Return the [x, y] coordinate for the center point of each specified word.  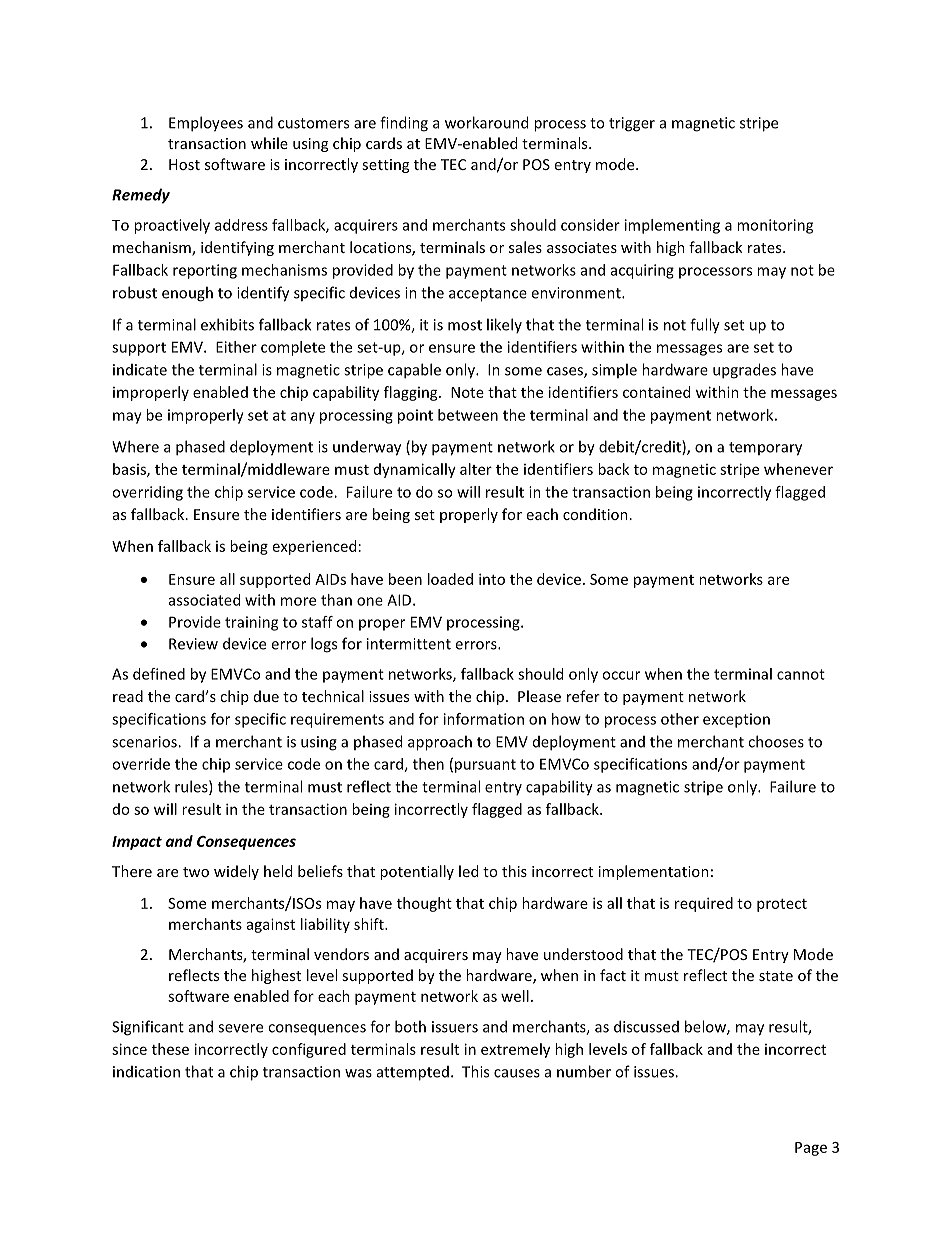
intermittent [409, 644]
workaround [486, 122]
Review [193, 644]
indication [146, 1072]
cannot [801, 674]
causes [517, 1073]
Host [184, 164]
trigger [632, 124]
